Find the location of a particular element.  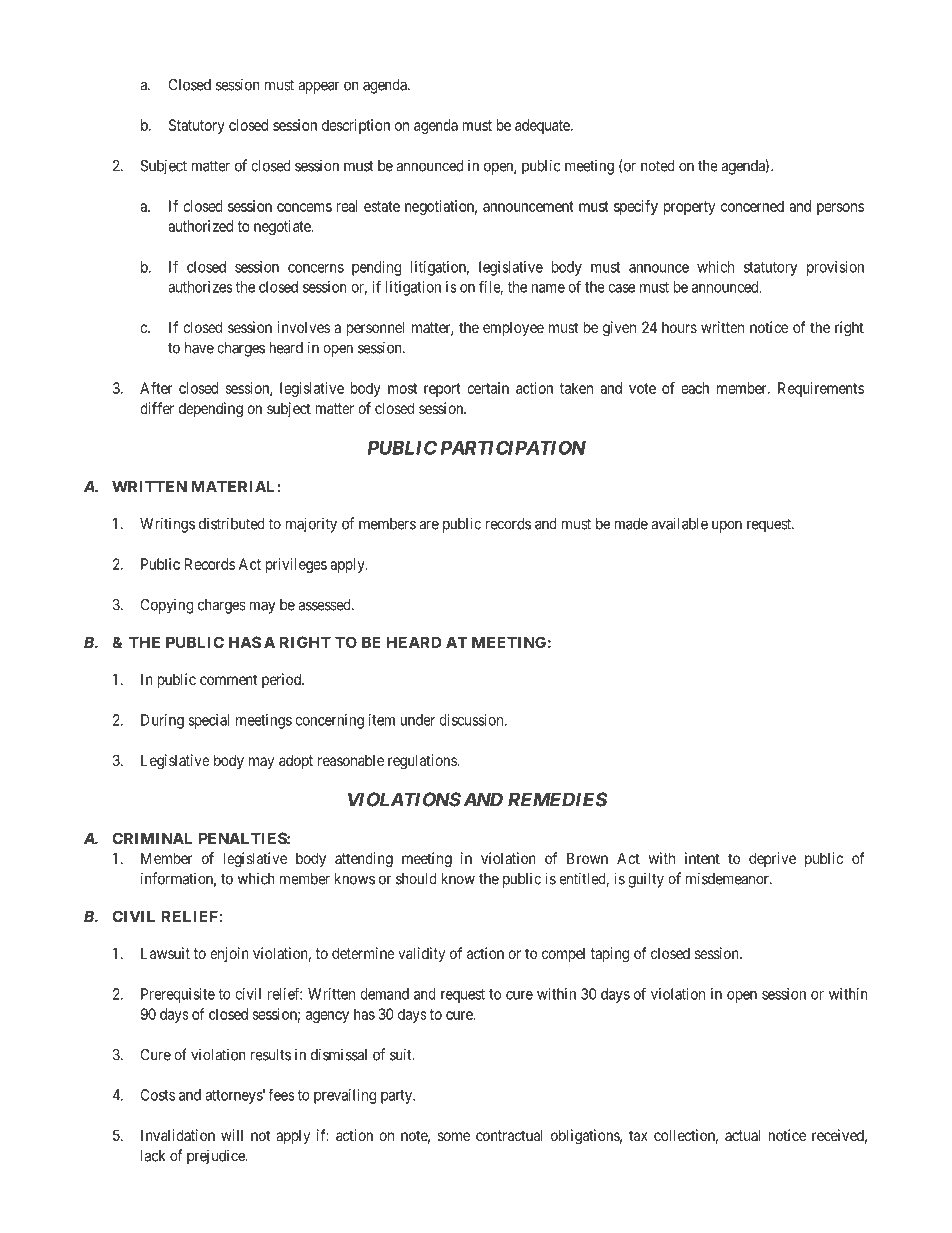

will is located at coordinates (232, 1135).
